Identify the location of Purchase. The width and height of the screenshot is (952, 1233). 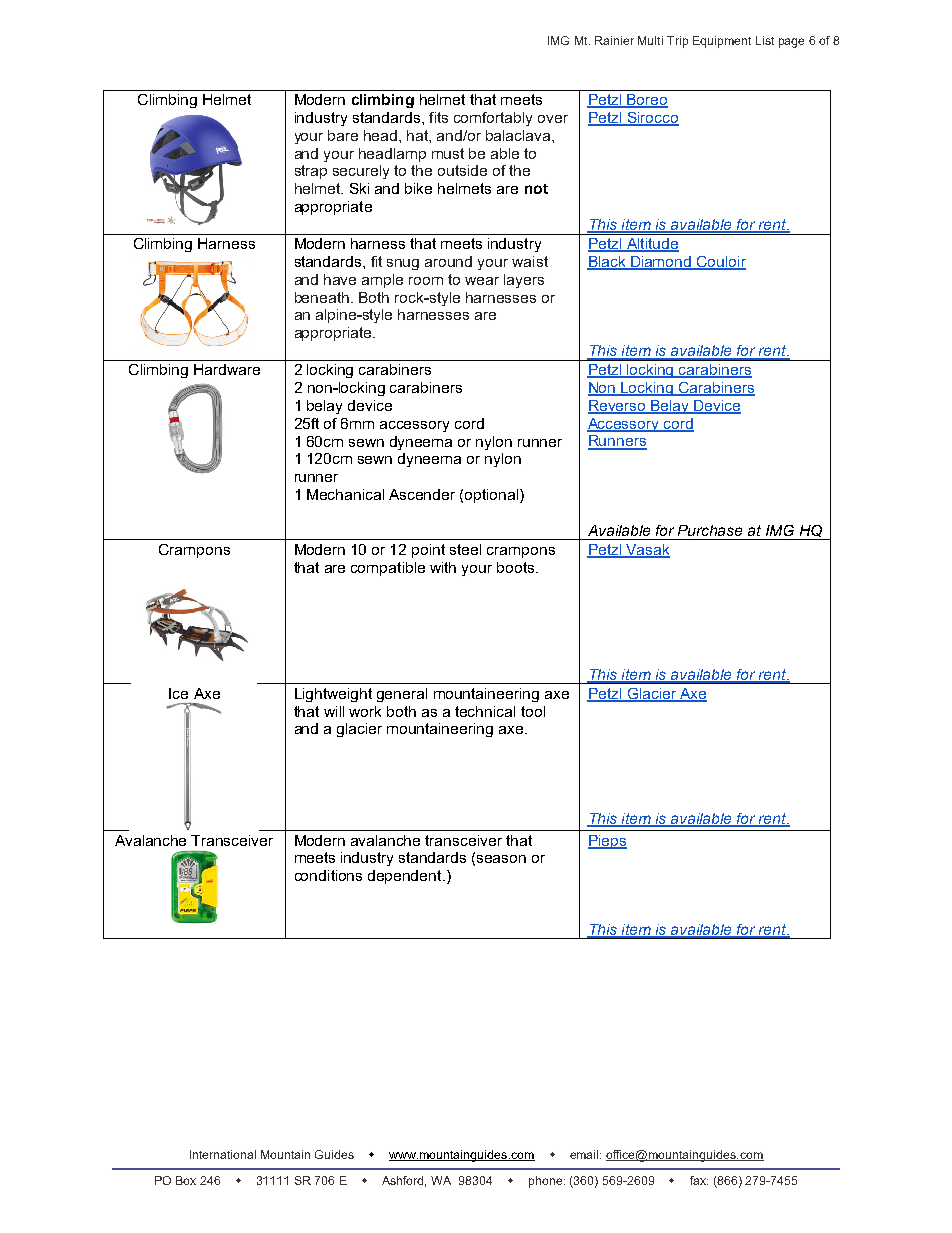
(710, 530).
